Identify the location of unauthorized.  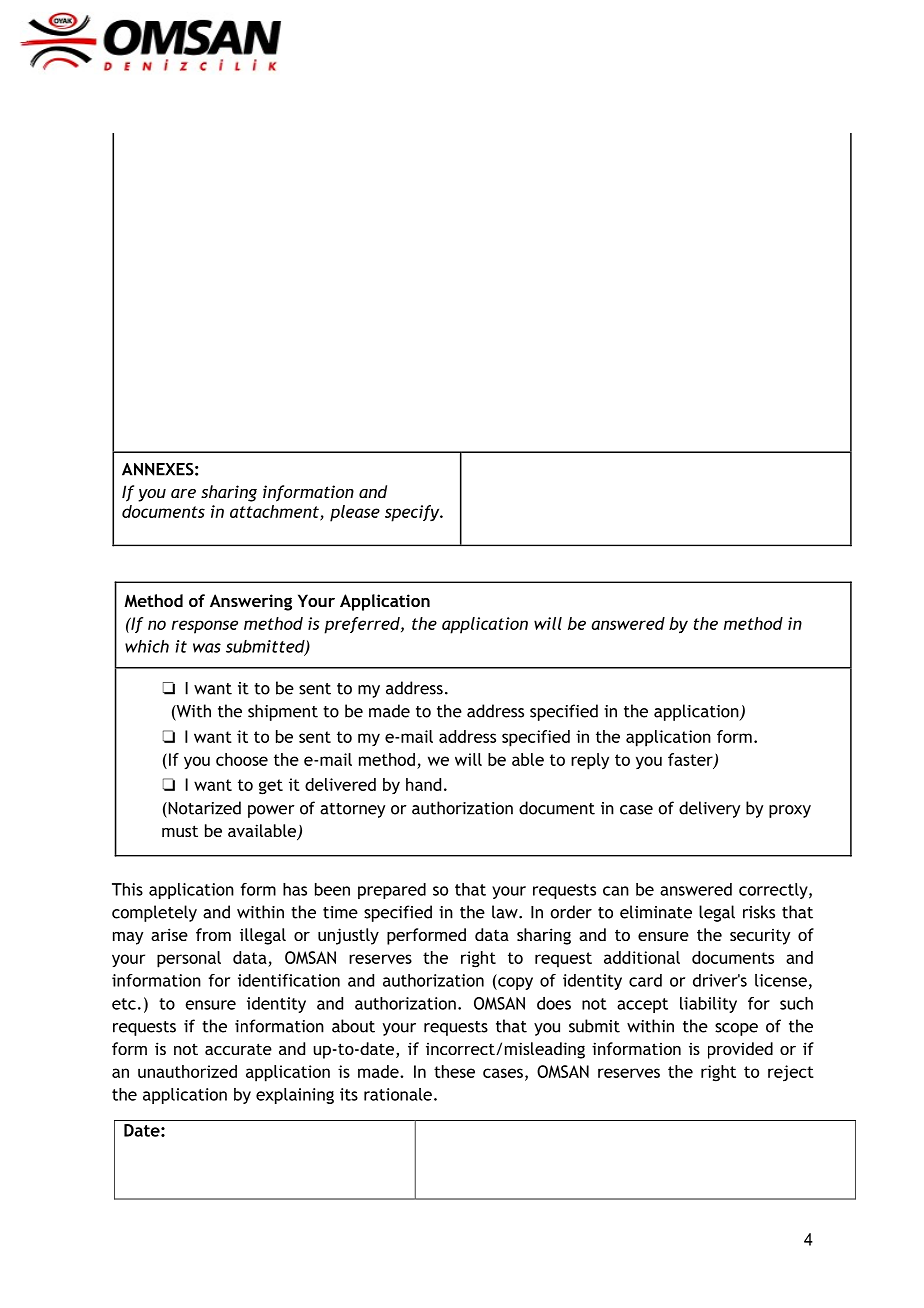
(187, 1071).
